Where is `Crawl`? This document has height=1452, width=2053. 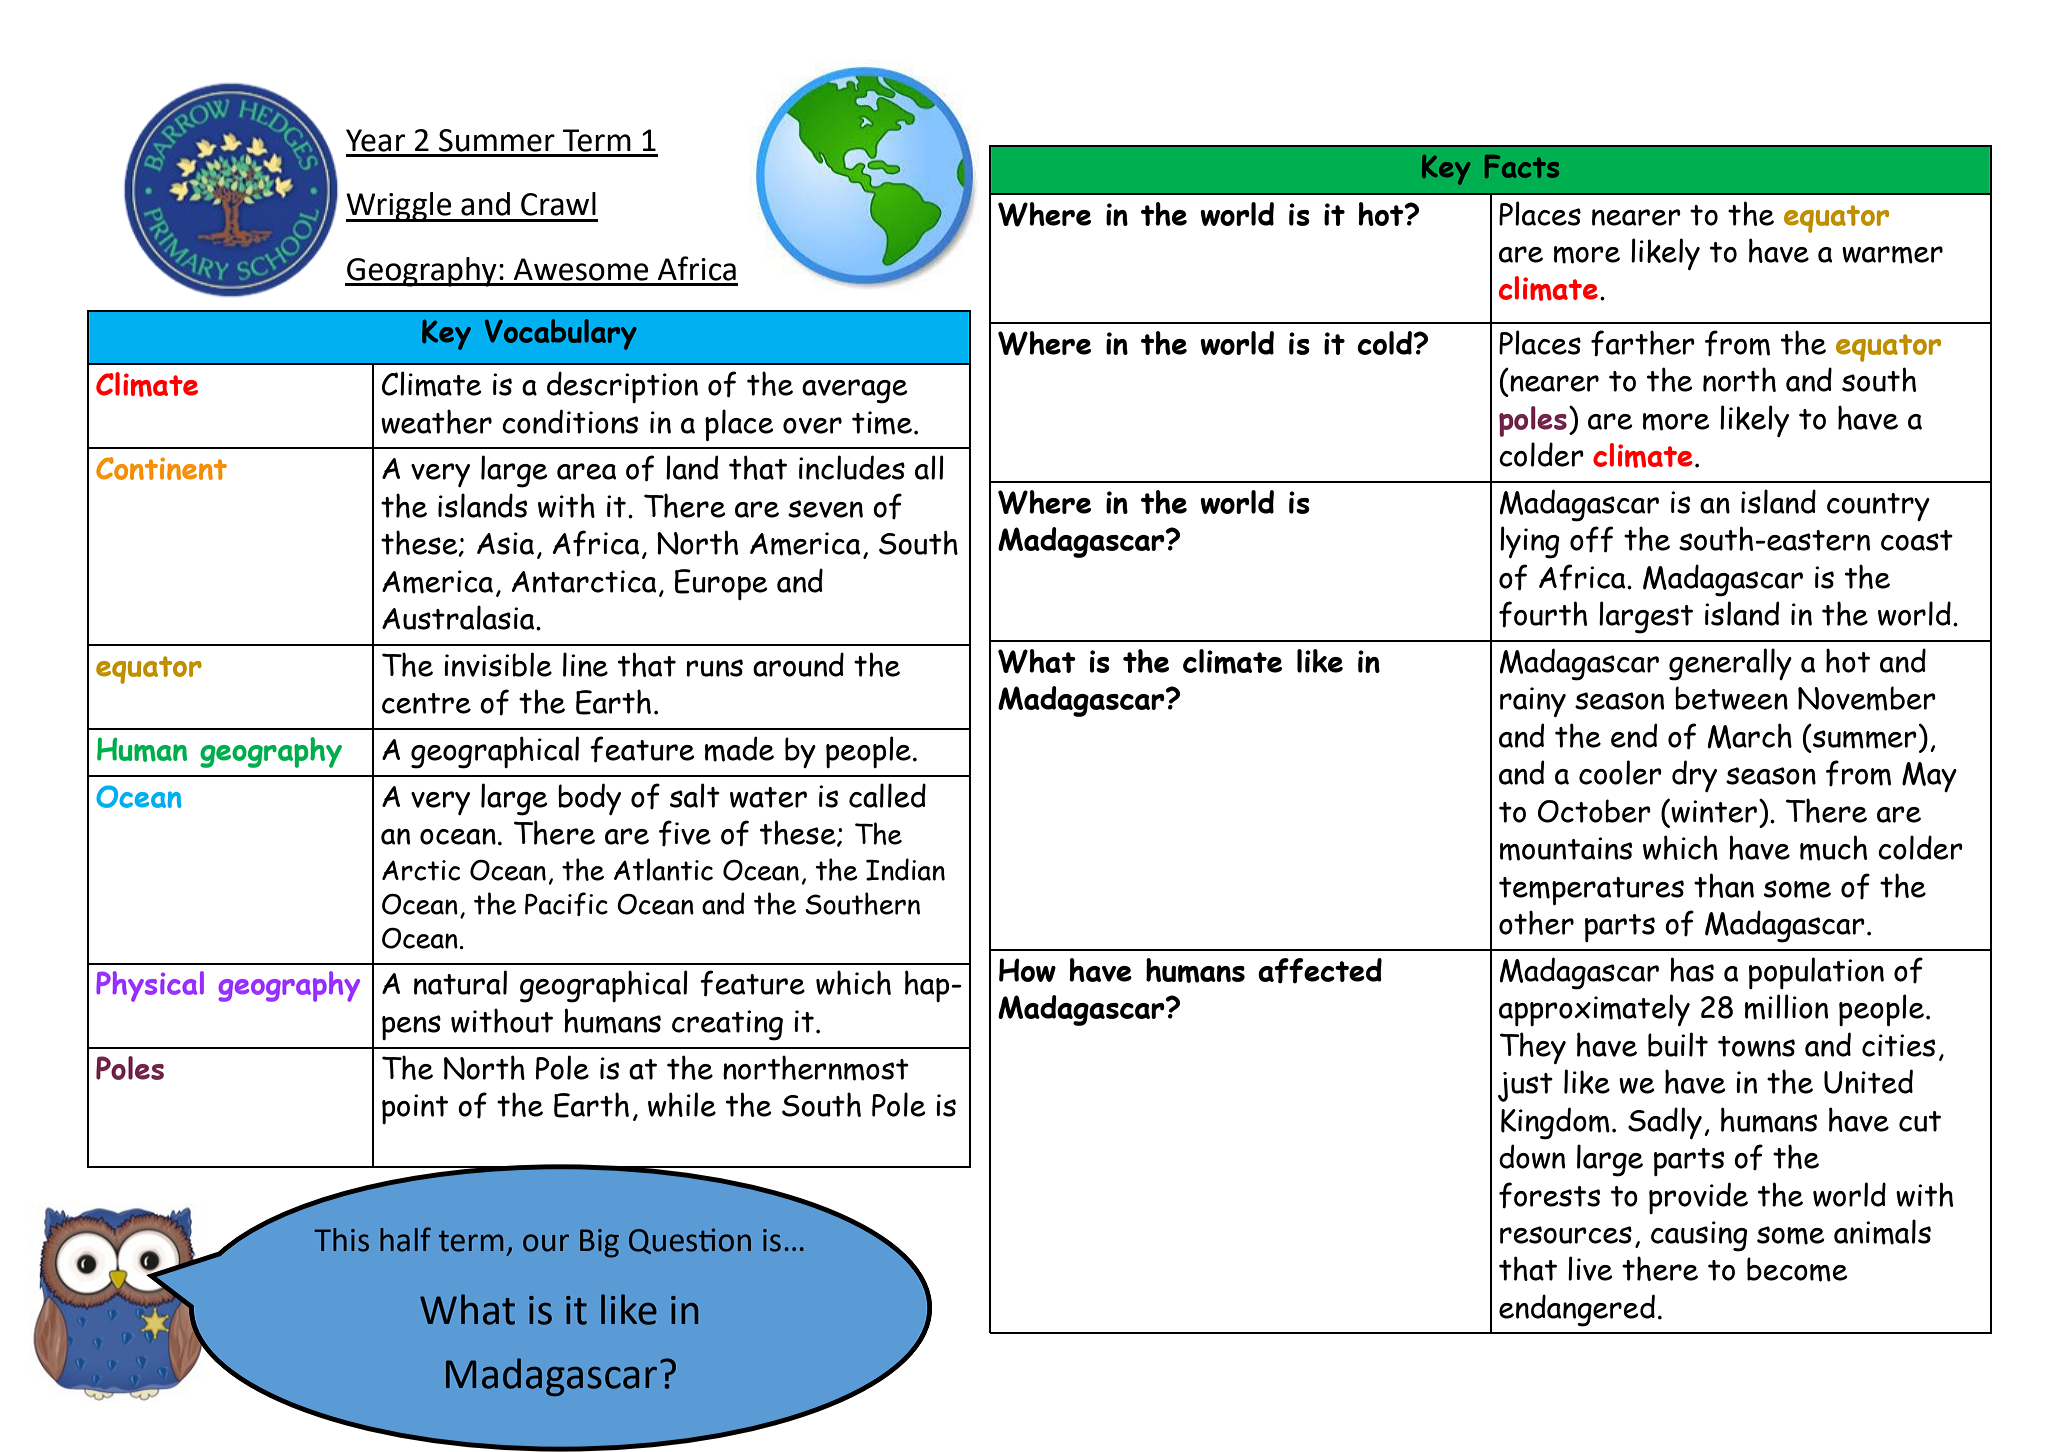
Crawl is located at coordinates (558, 204).
